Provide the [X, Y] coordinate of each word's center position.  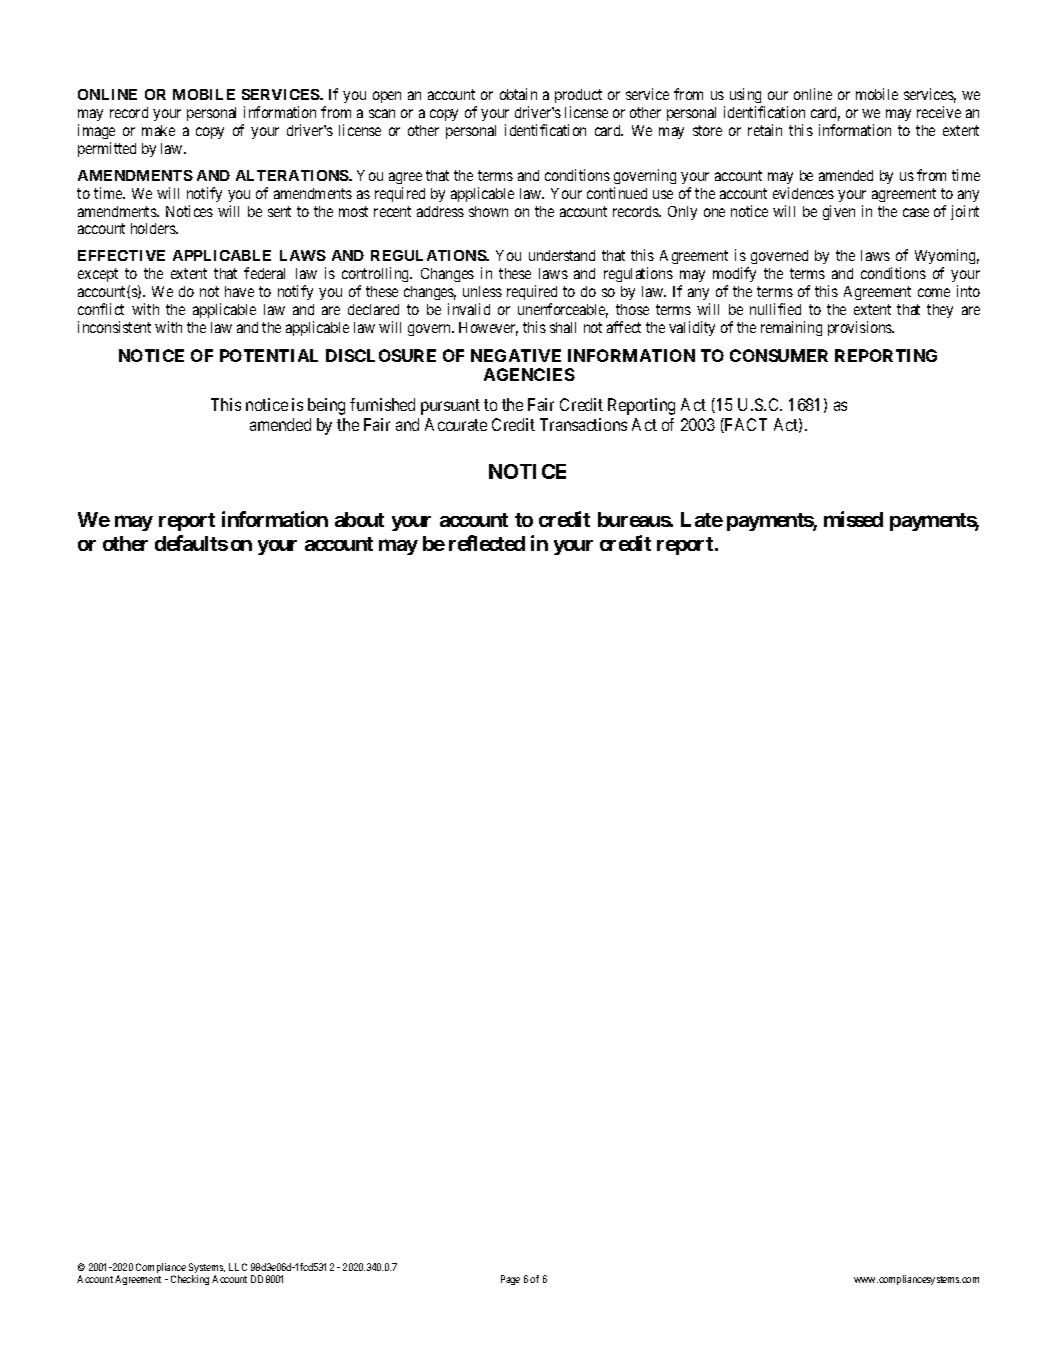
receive [939, 112]
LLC [238, 1267]
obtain [518, 94]
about [359, 519]
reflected [487, 543]
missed [853, 519]
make [158, 130]
